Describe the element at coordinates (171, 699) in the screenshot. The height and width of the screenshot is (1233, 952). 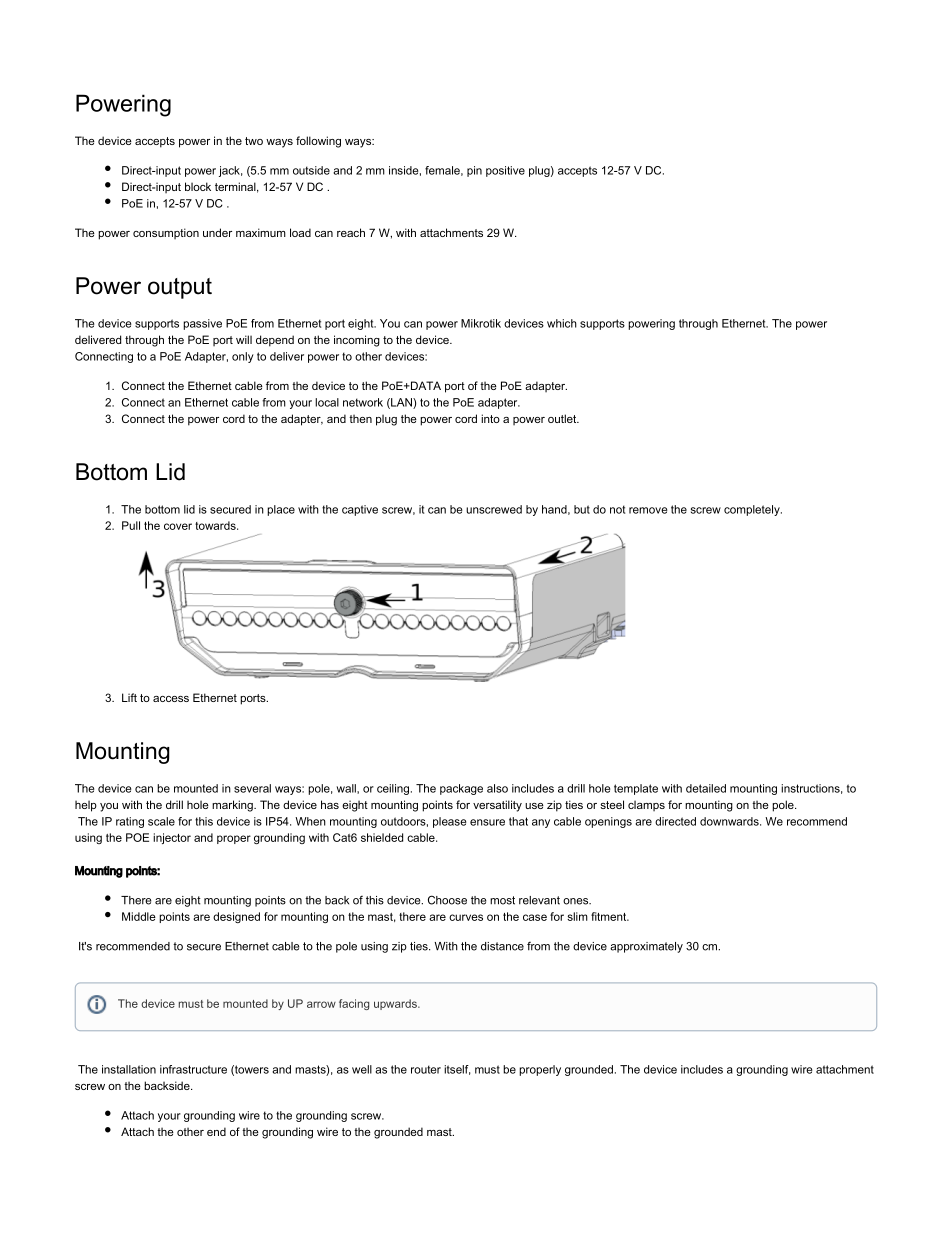
I see `access` at that location.
